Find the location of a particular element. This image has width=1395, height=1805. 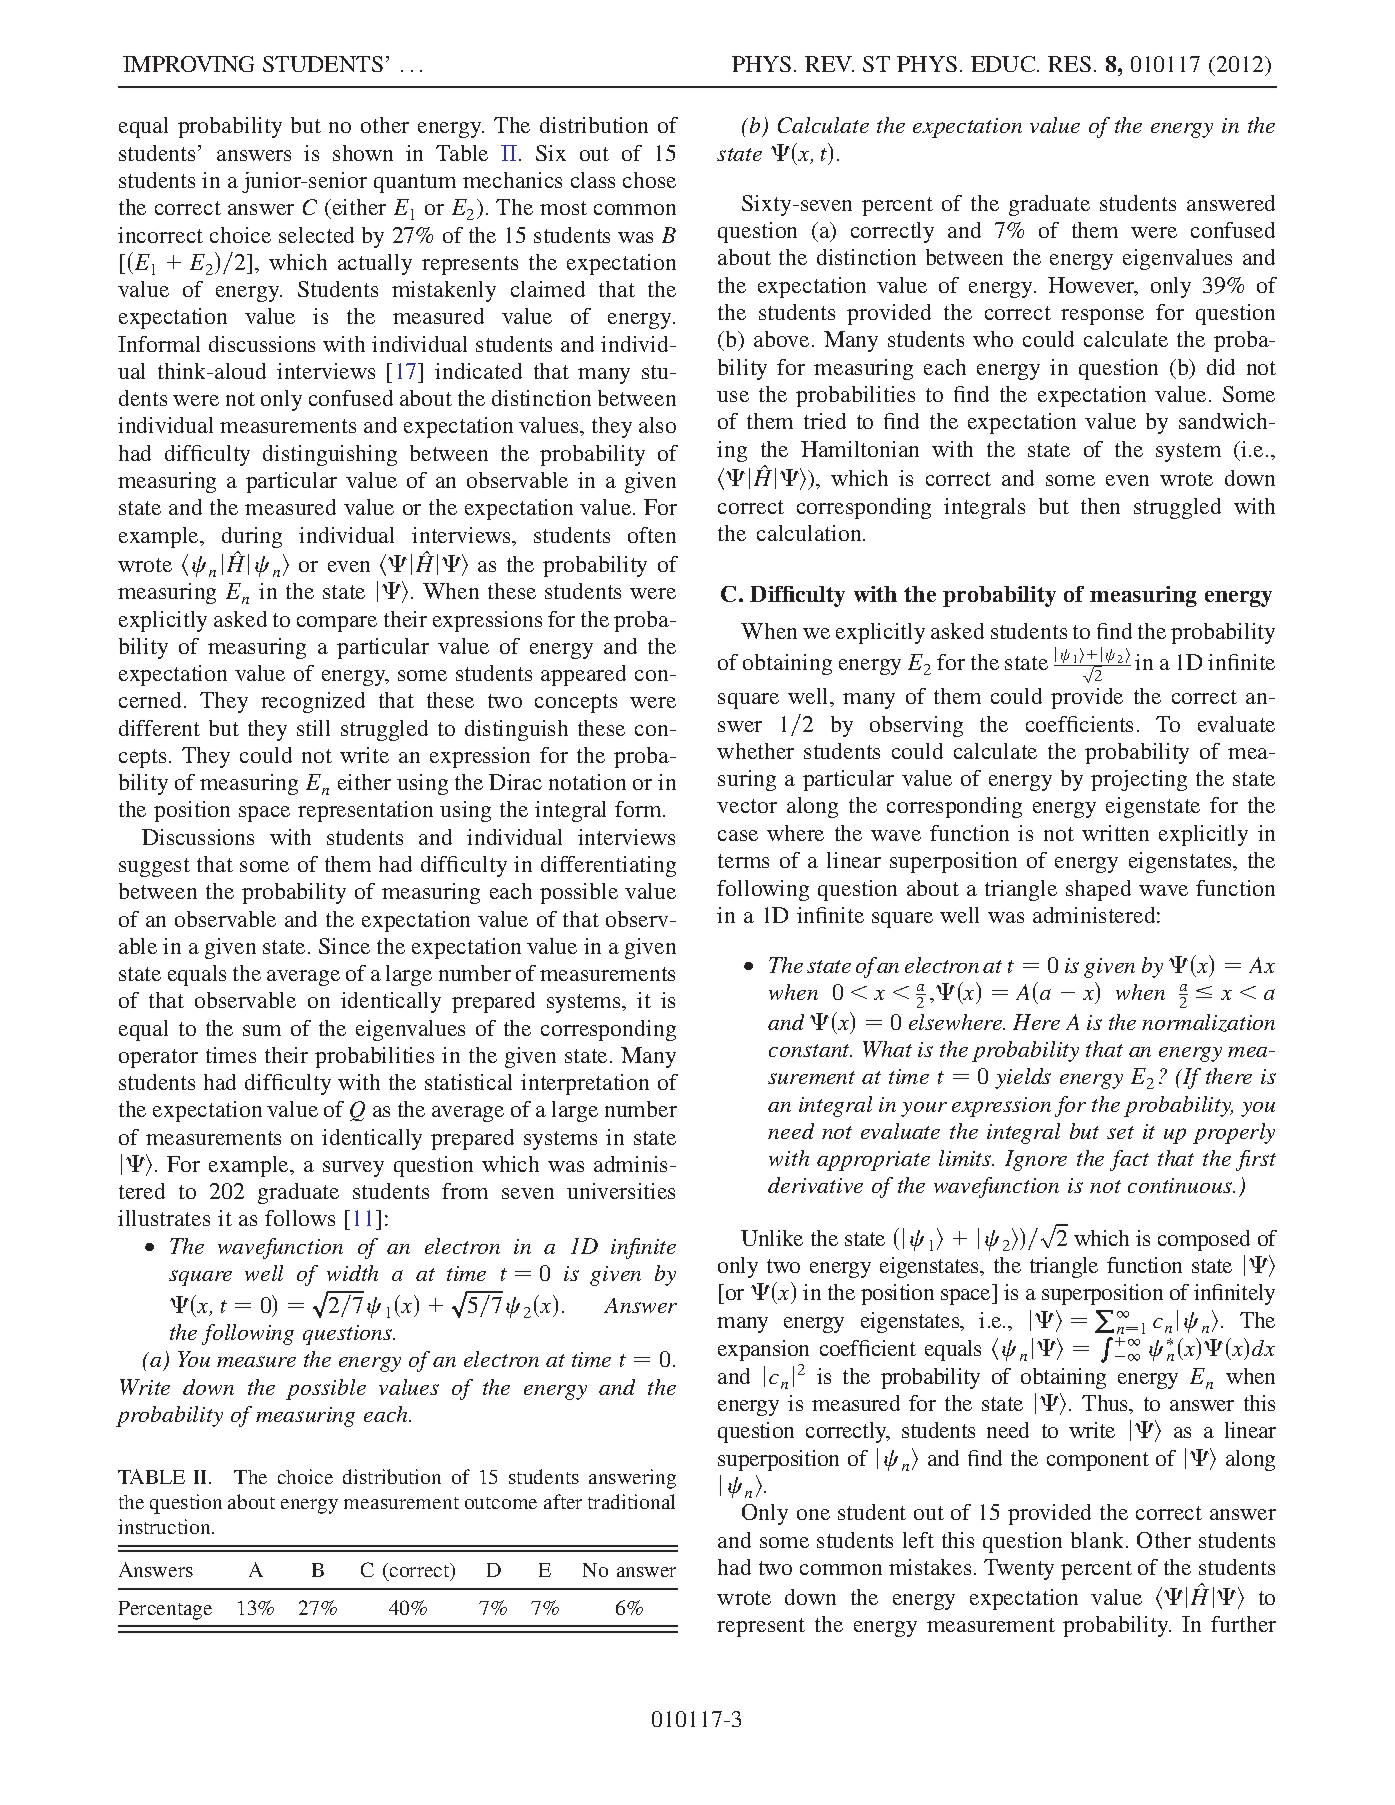

instruction is located at coordinates (165, 1526).
